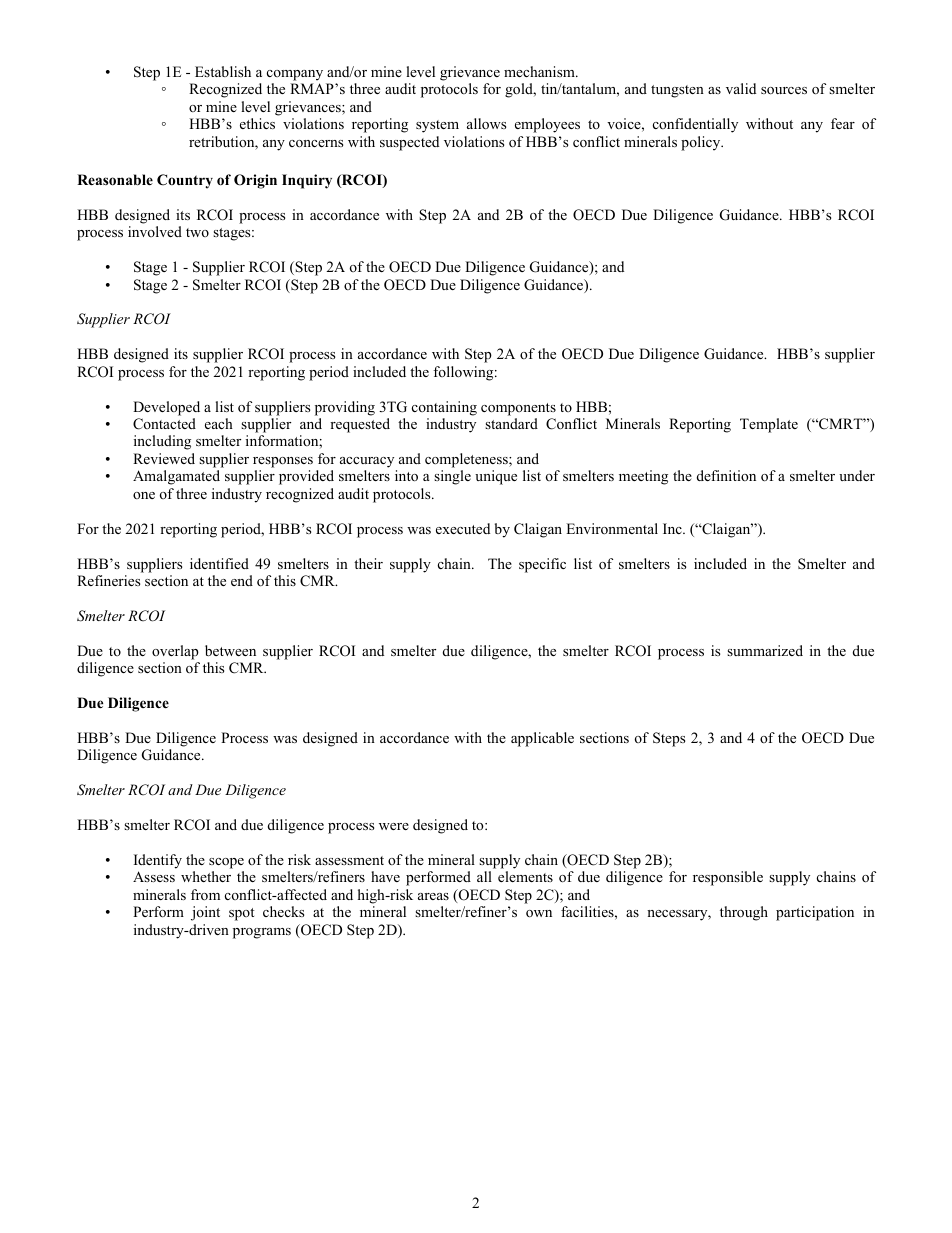  What do you see at coordinates (784, 91) in the page?
I see `sources` at bounding box center [784, 91].
